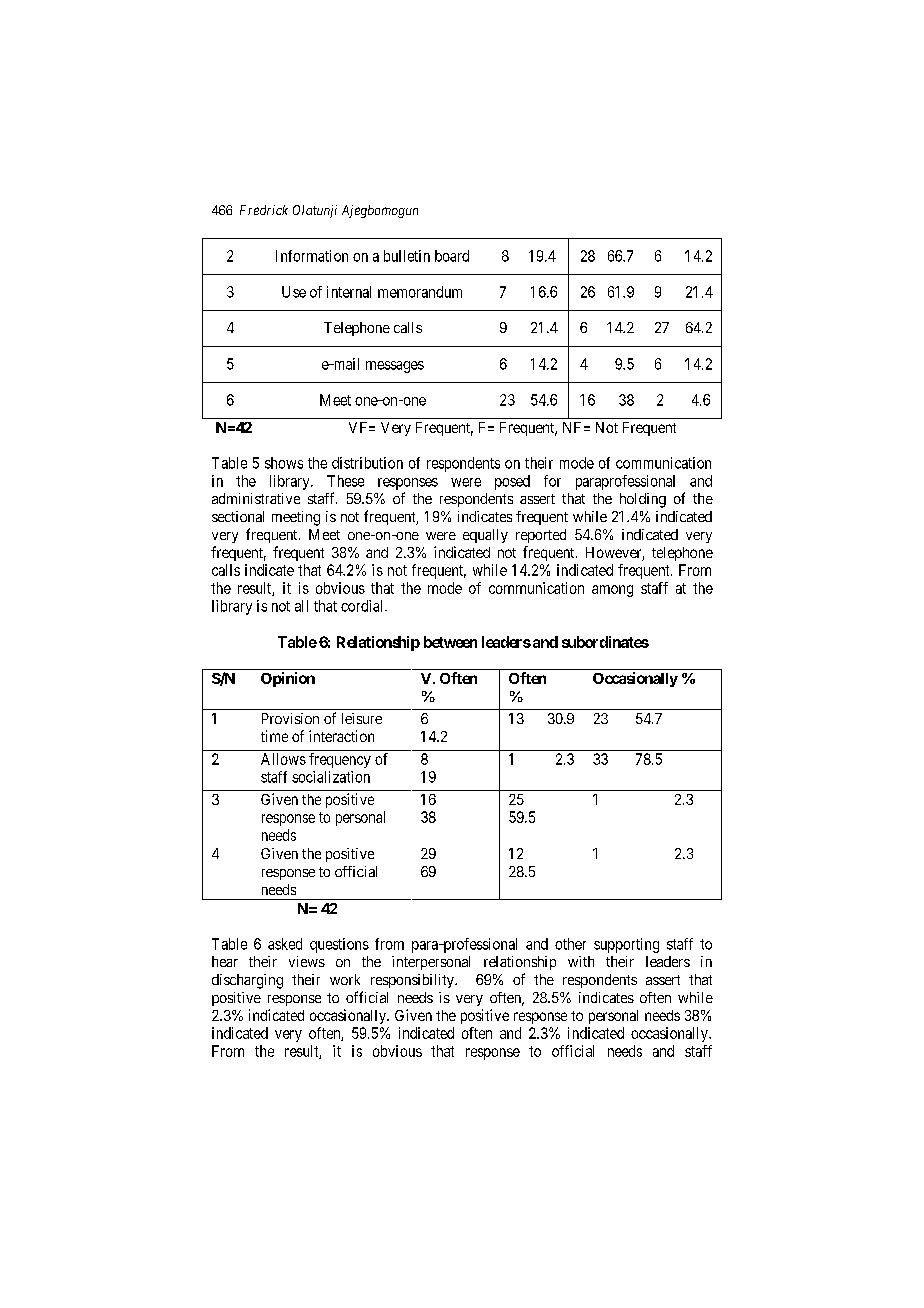 Image resolution: width=924 pixels, height=1308 pixels. What do you see at coordinates (284, 463) in the screenshot?
I see `shows` at bounding box center [284, 463].
